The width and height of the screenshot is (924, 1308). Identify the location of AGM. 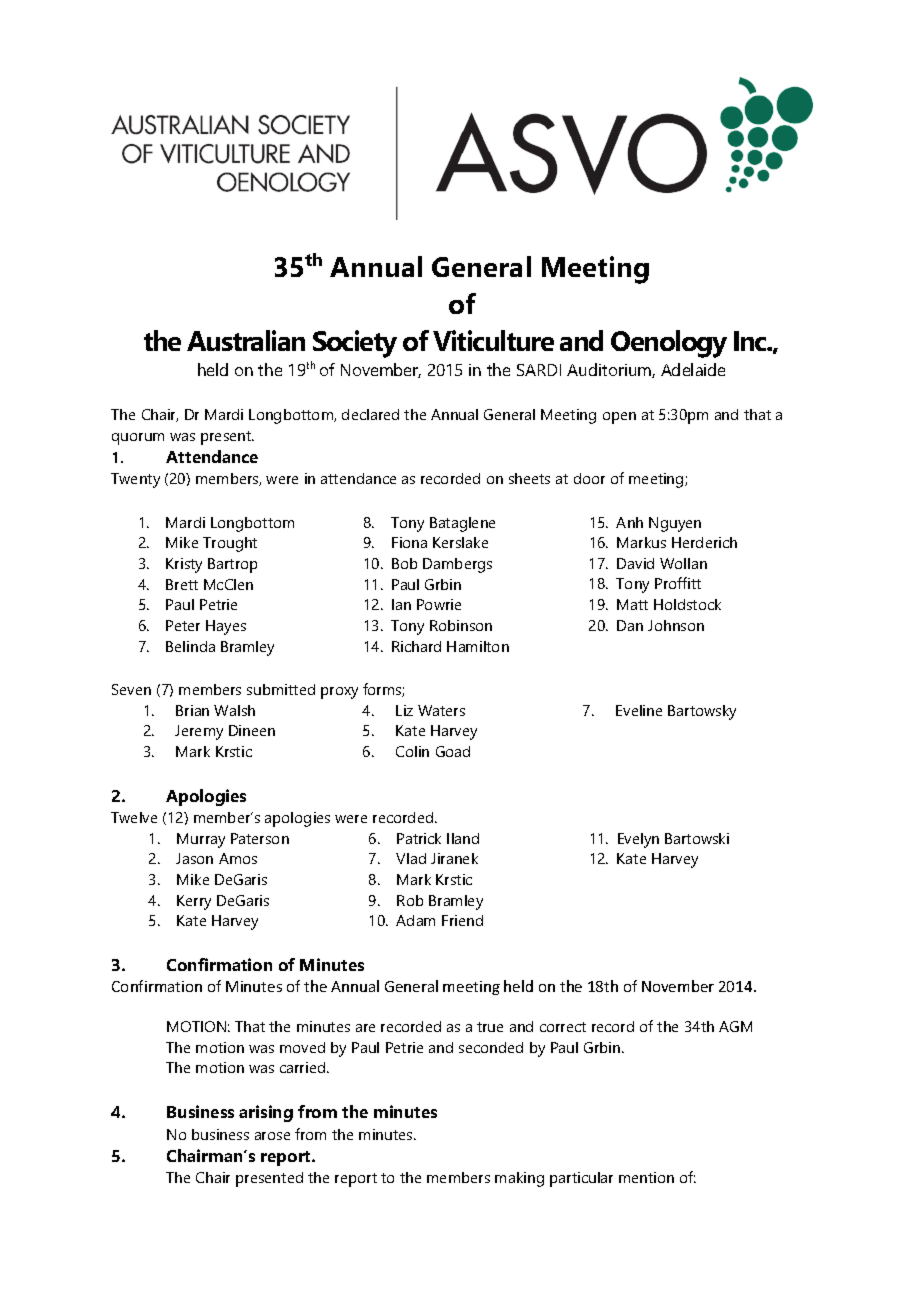
(735, 1026).
